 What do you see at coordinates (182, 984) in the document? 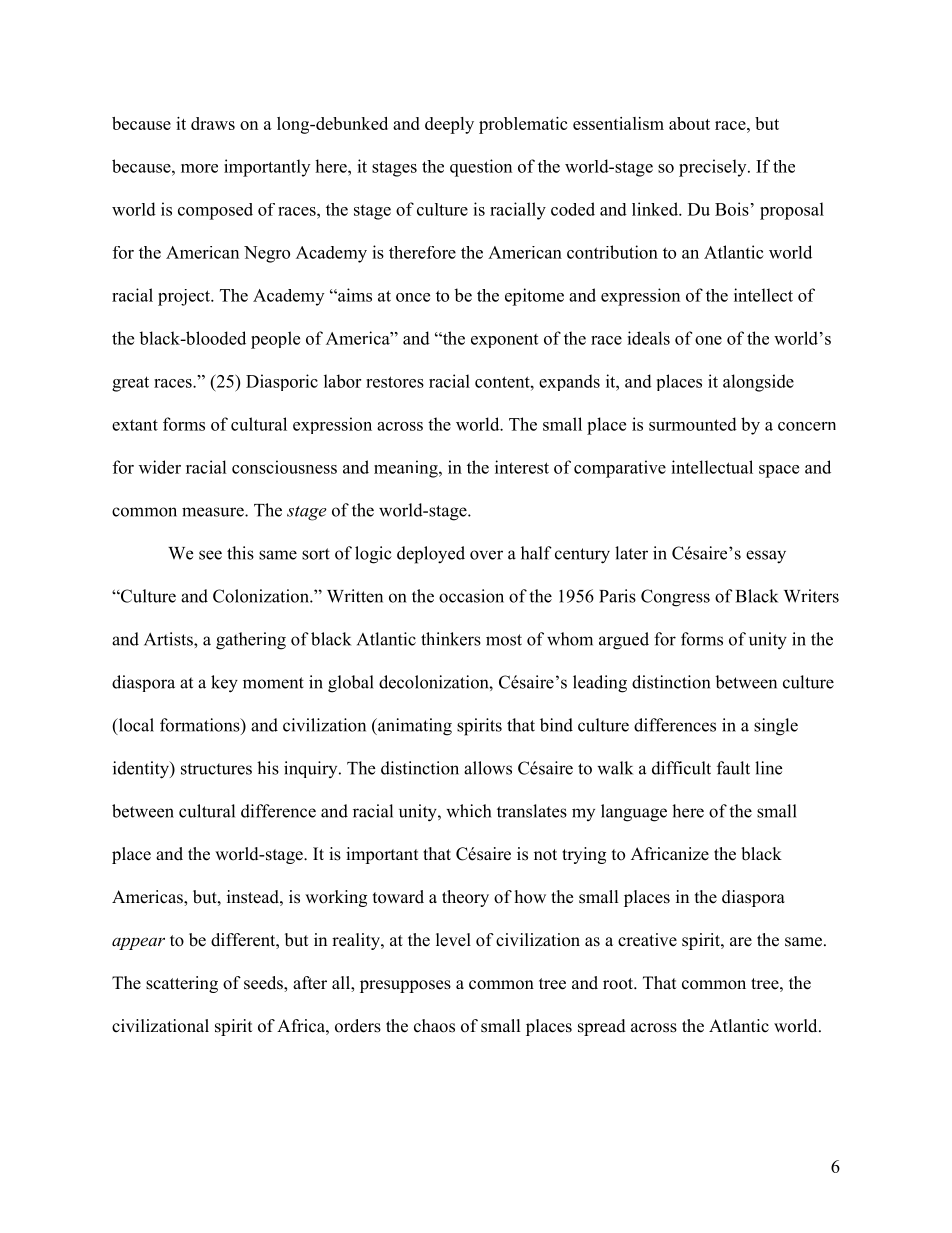
I see `scattering` at bounding box center [182, 984].
